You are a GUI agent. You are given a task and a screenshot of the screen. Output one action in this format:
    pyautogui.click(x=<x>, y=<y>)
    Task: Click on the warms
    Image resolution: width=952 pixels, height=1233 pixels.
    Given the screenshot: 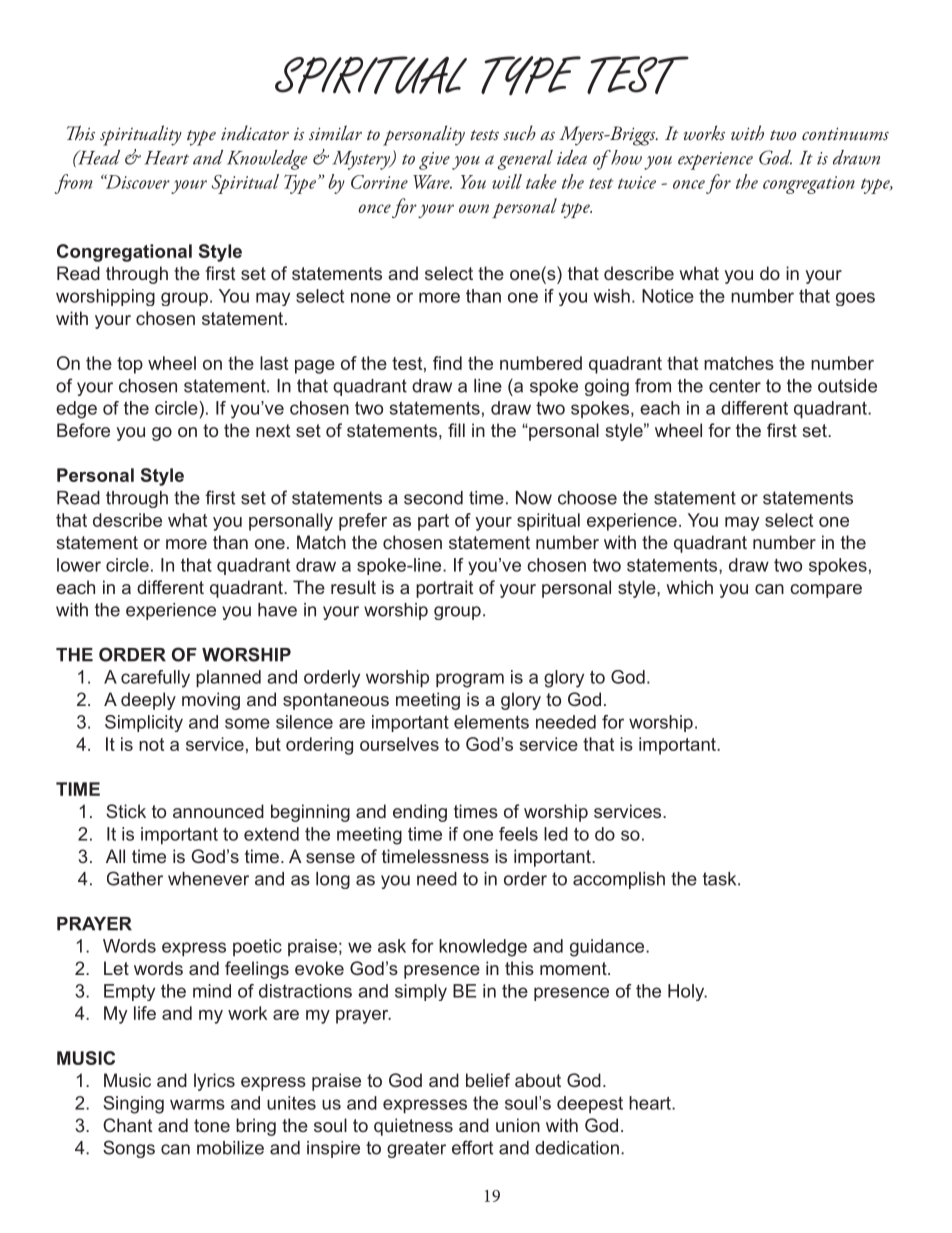 What is the action you would take?
    pyautogui.click(x=197, y=1104)
